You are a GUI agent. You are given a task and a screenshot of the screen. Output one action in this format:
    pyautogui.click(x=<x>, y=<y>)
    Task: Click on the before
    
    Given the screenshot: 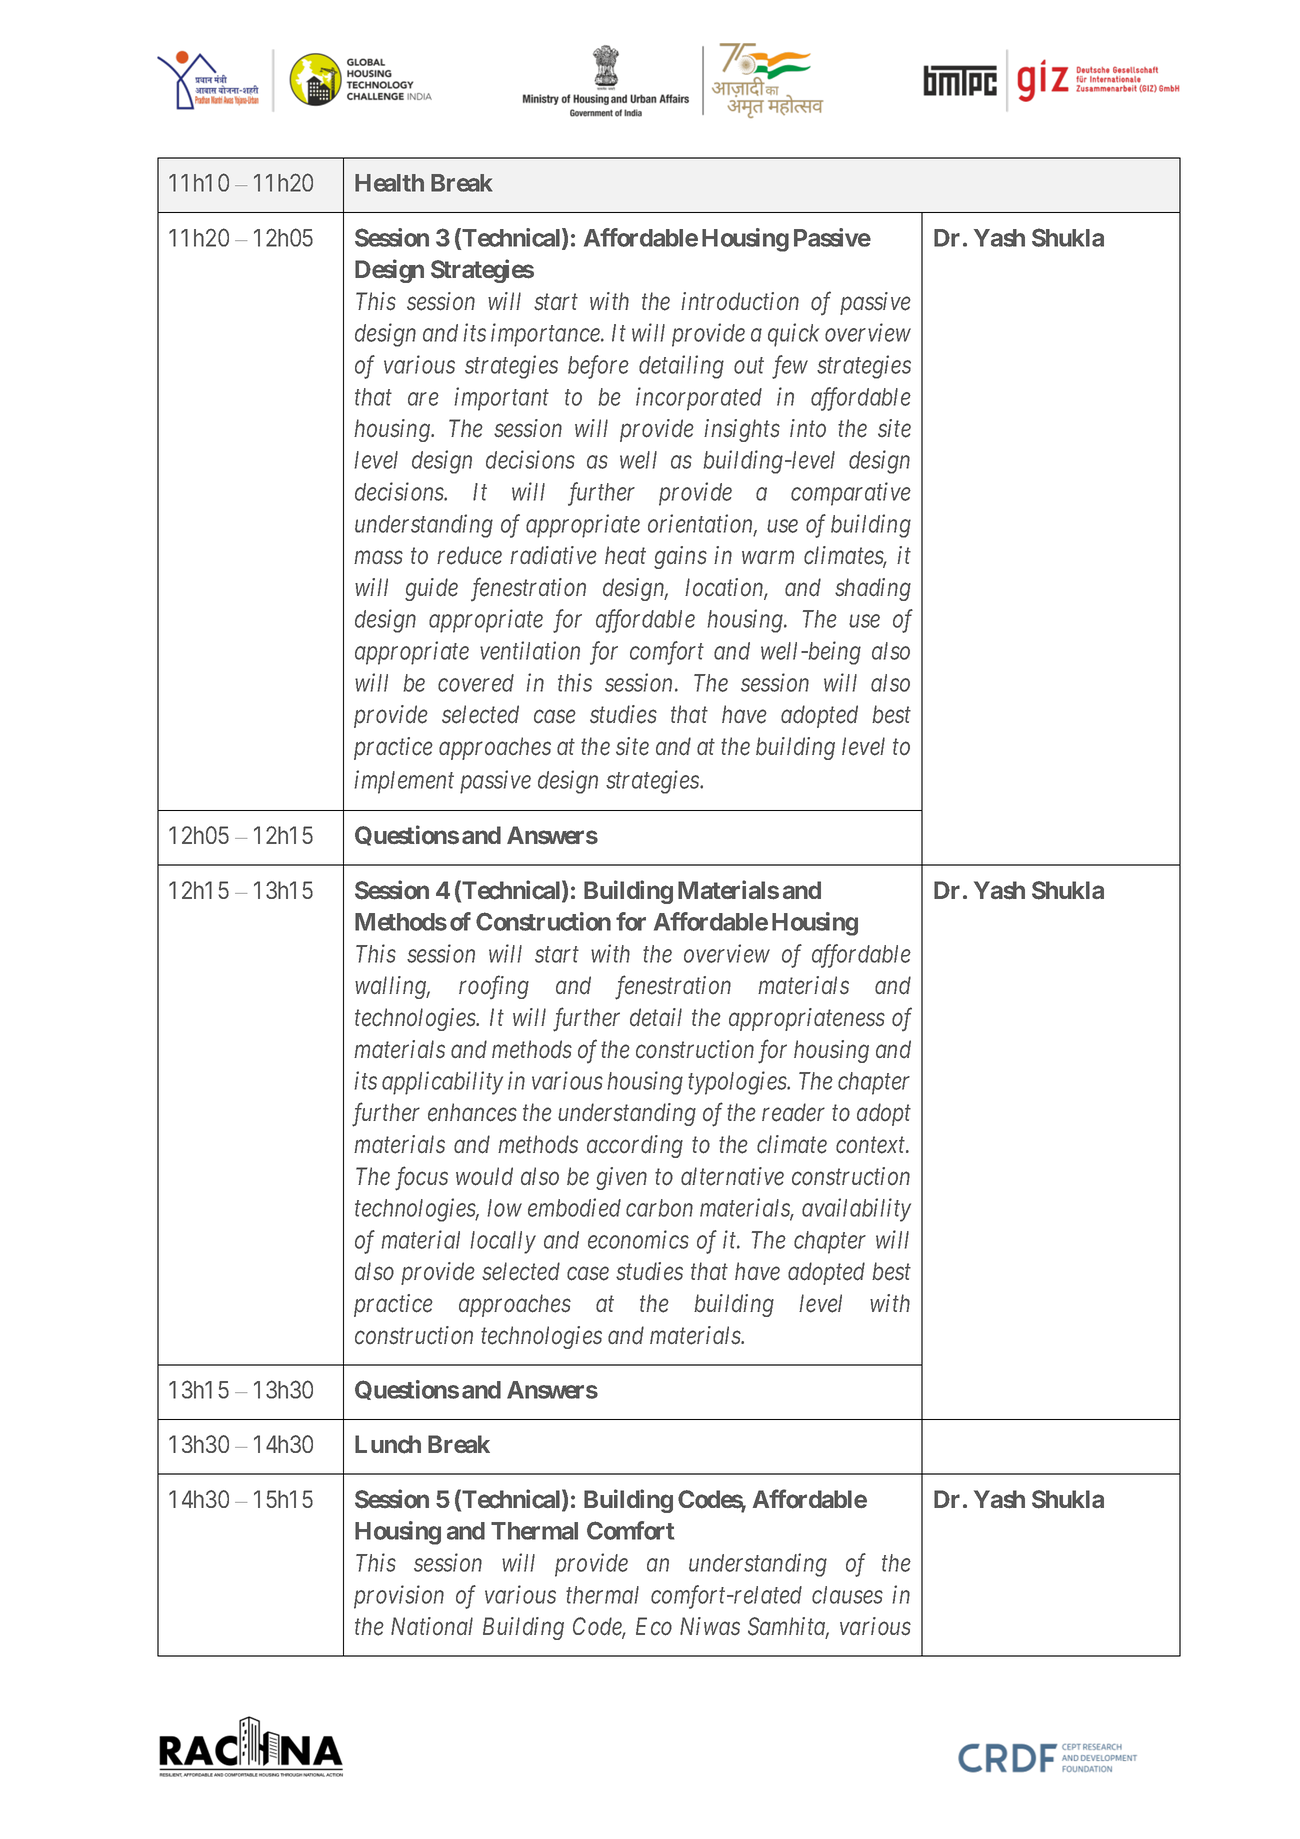 What is the action you would take?
    pyautogui.click(x=598, y=367)
